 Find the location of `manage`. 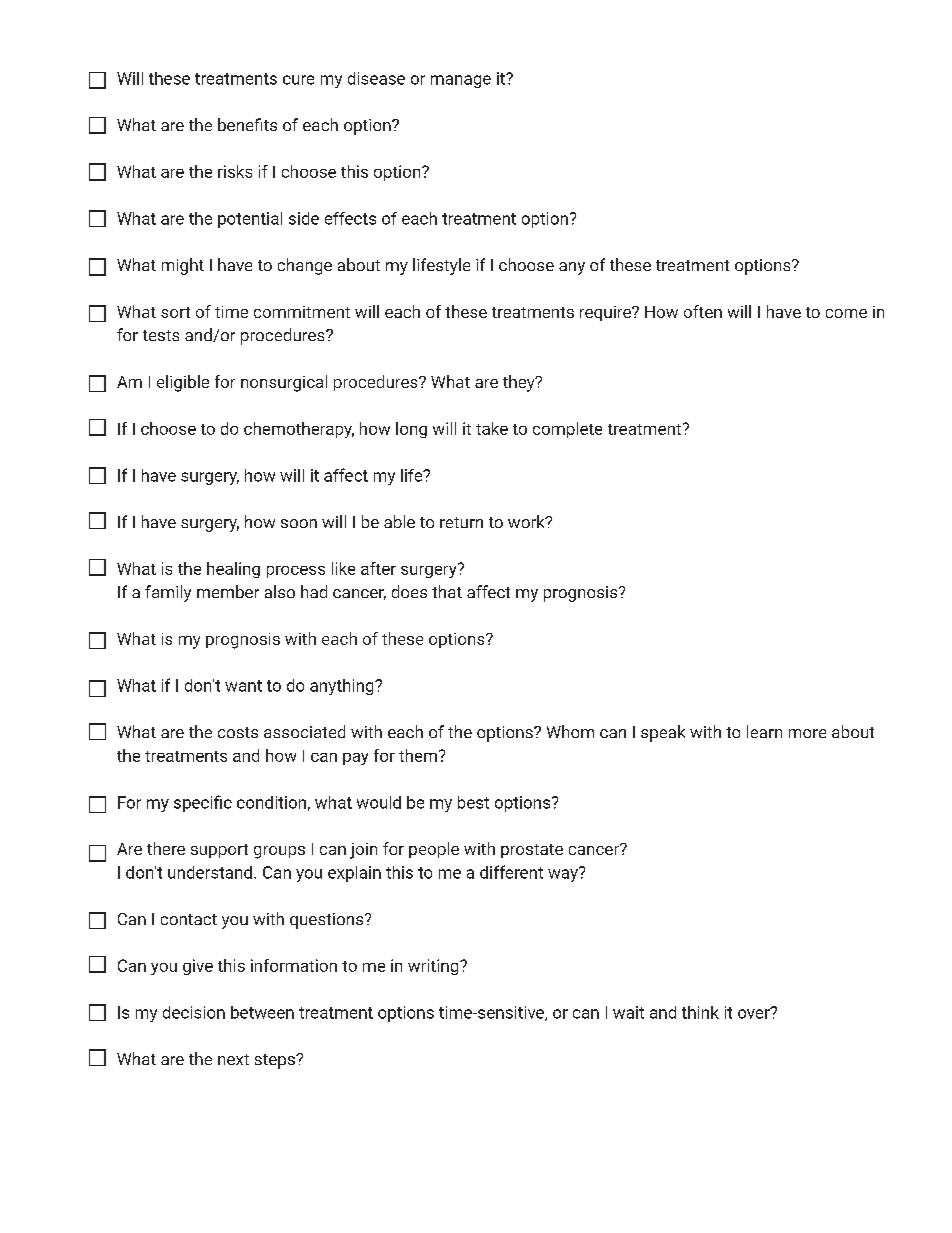

manage is located at coordinates (461, 81).
